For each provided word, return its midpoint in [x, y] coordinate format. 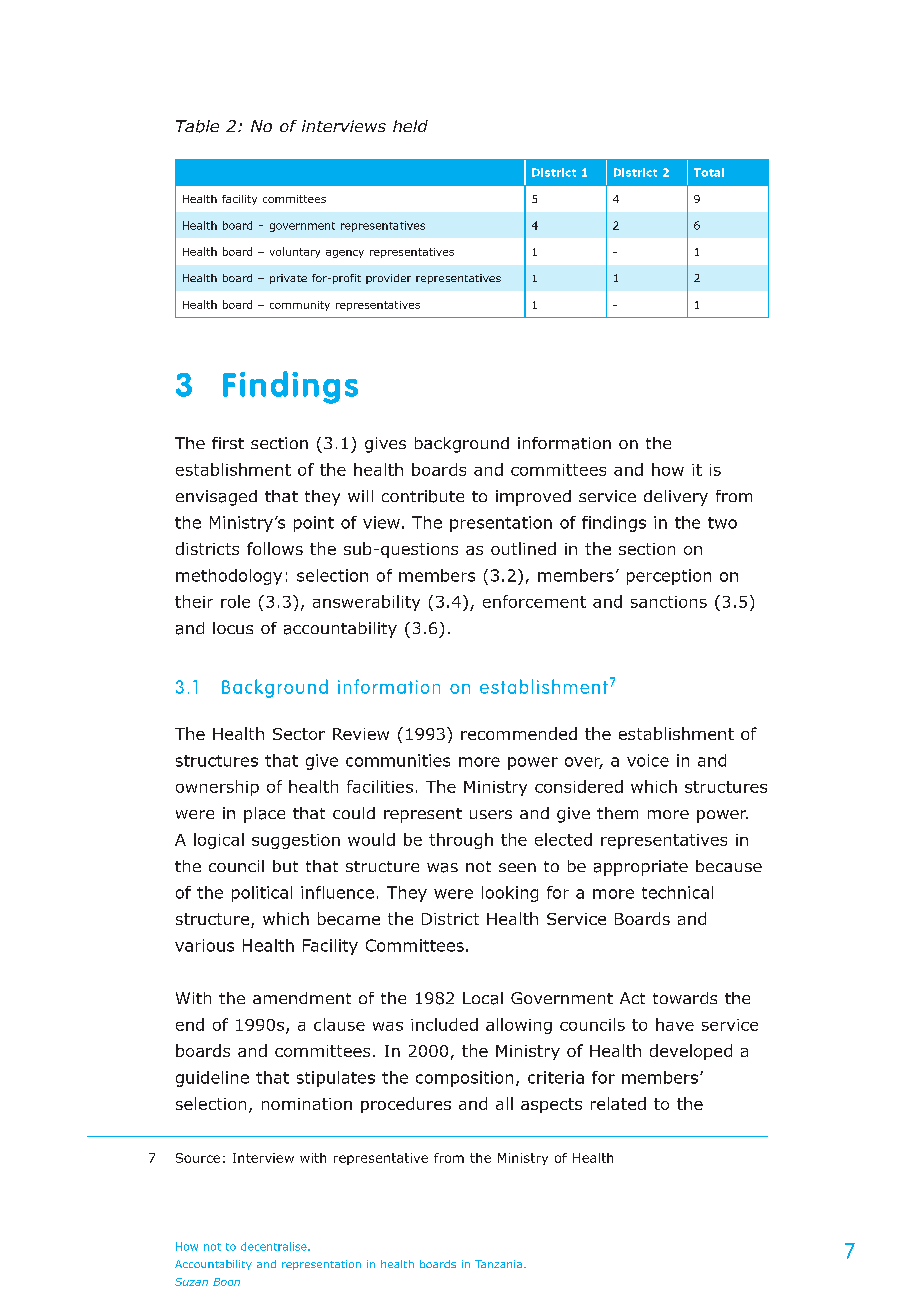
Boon [226, 1282]
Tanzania [498, 1264]
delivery [676, 498]
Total [709, 172]
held [410, 126]
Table [197, 126]
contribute [423, 496]
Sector [299, 734]
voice [648, 760]
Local [483, 998]
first [228, 443]
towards [685, 998]
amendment [302, 998]
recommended [519, 733]
